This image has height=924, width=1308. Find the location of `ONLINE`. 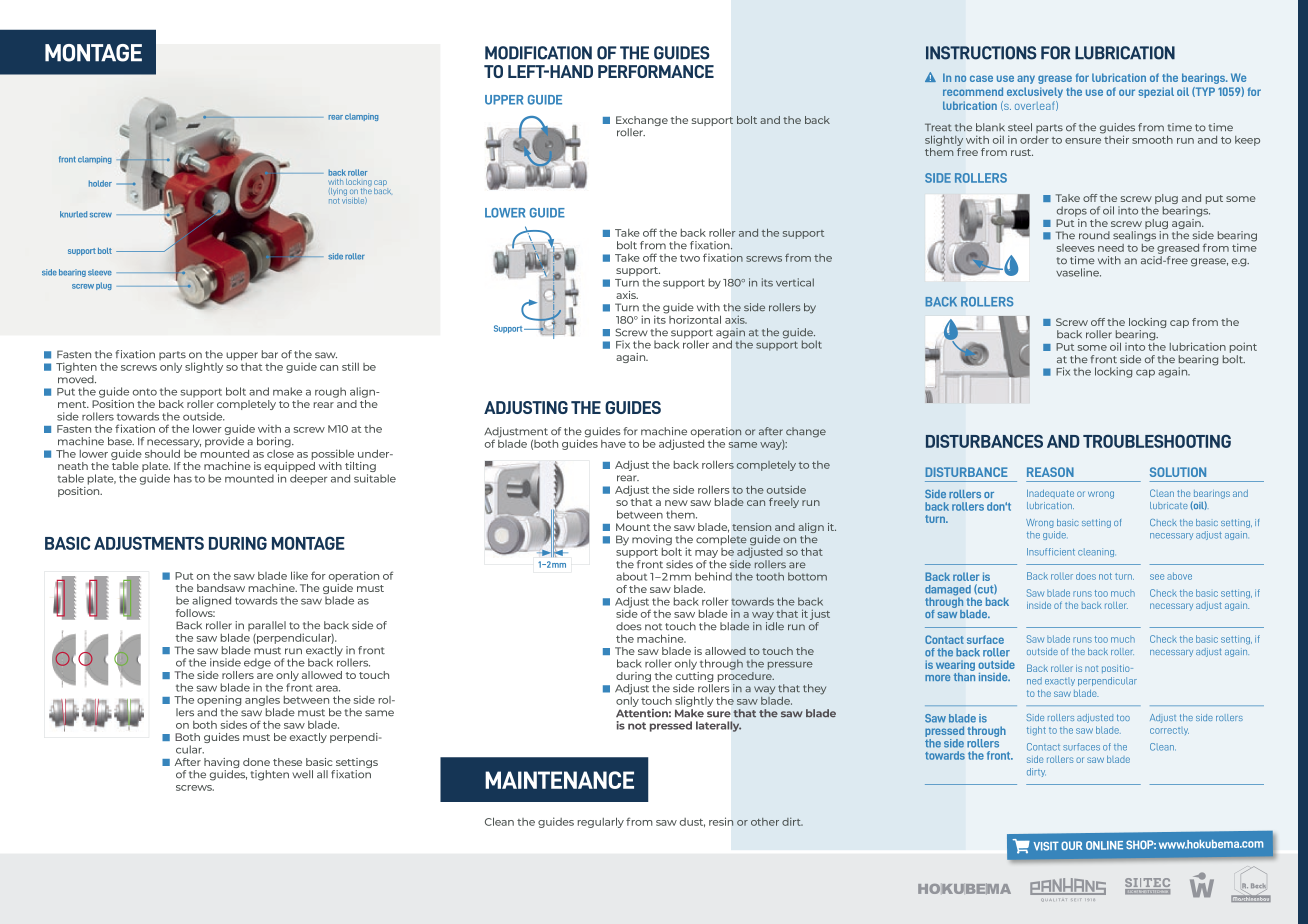

ONLINE is located at coordinates (1104, 845).
